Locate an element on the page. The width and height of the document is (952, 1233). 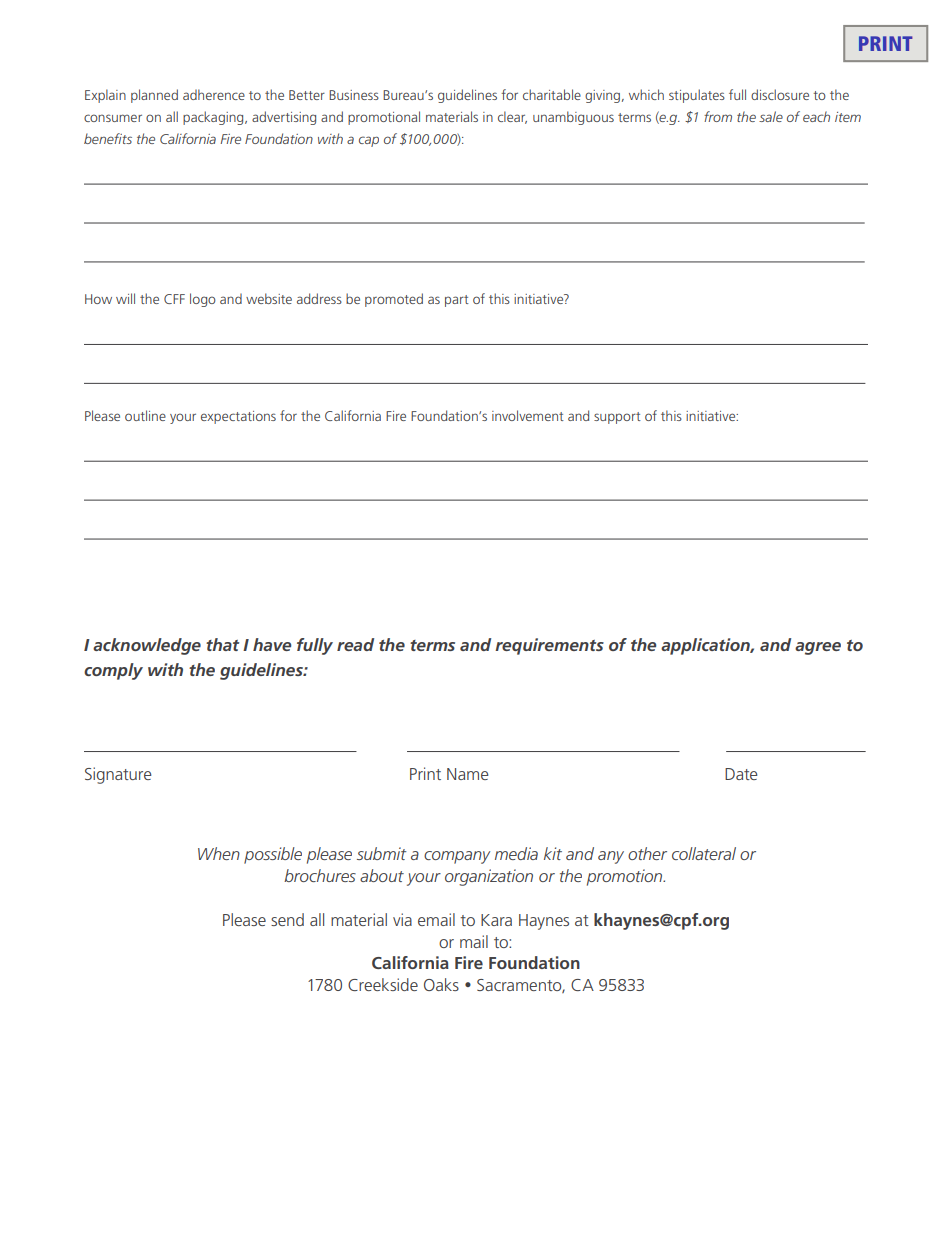
adherence is located at coordinates (214, 94).
